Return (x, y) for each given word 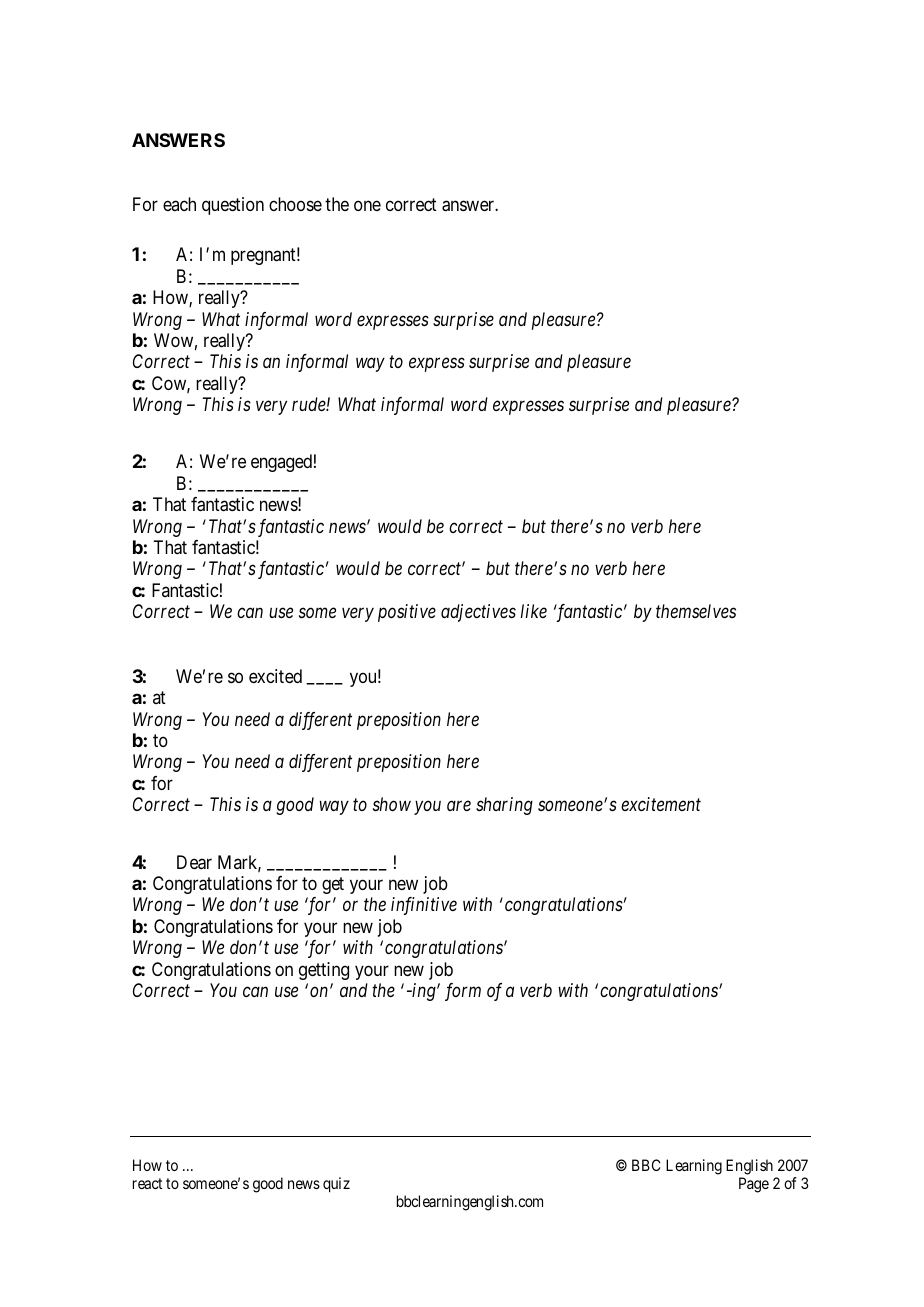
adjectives (478, 613)
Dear (194, 862)
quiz (336, 1185)
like (534, 611)
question (233, 206)
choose (295, 204)
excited (275, 676)
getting (324, 971)
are (459, 806)
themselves (696, 611)
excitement (661, 804)
